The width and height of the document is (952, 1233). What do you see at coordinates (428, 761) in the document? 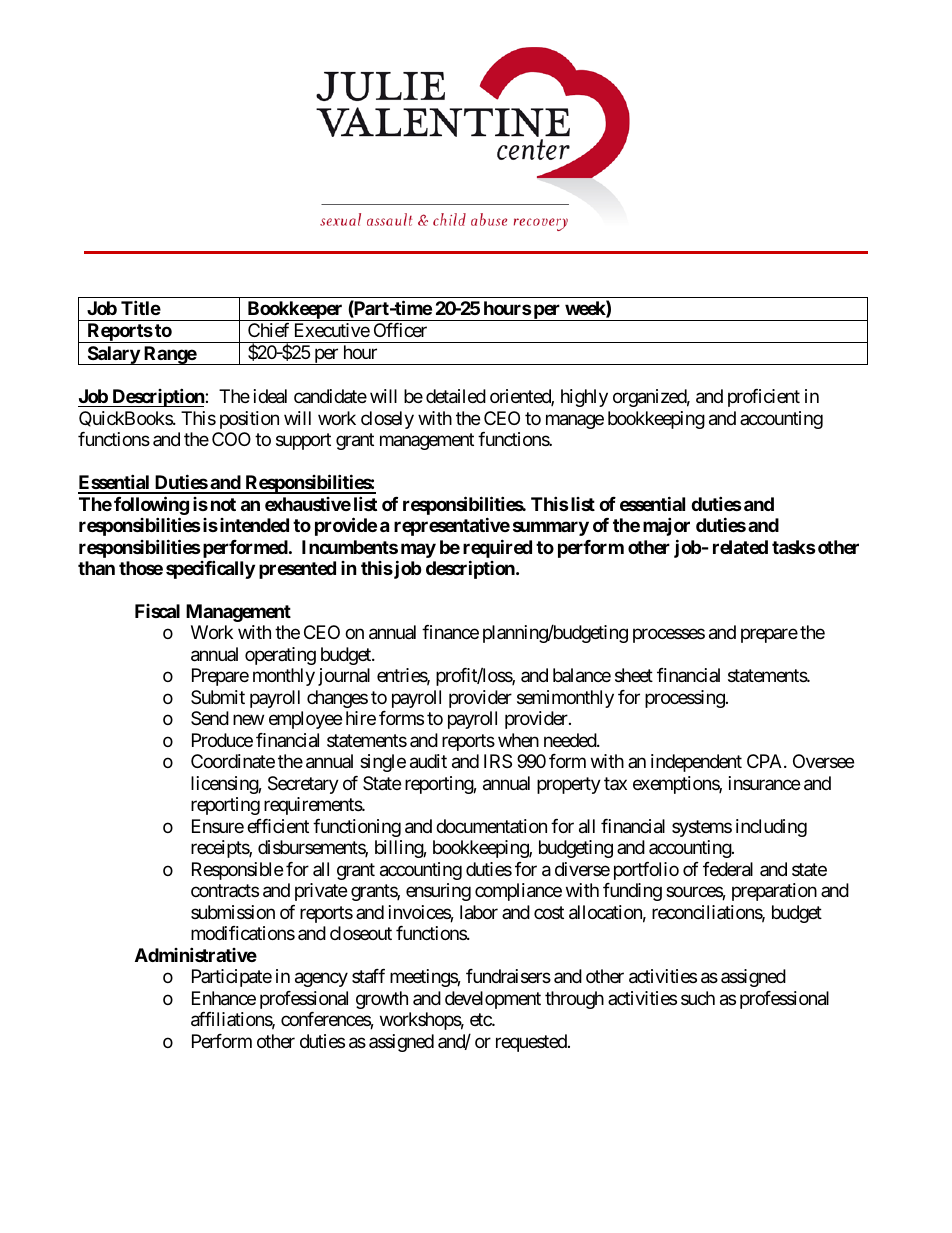
I see `audit` at bounding box center [428, 761].
